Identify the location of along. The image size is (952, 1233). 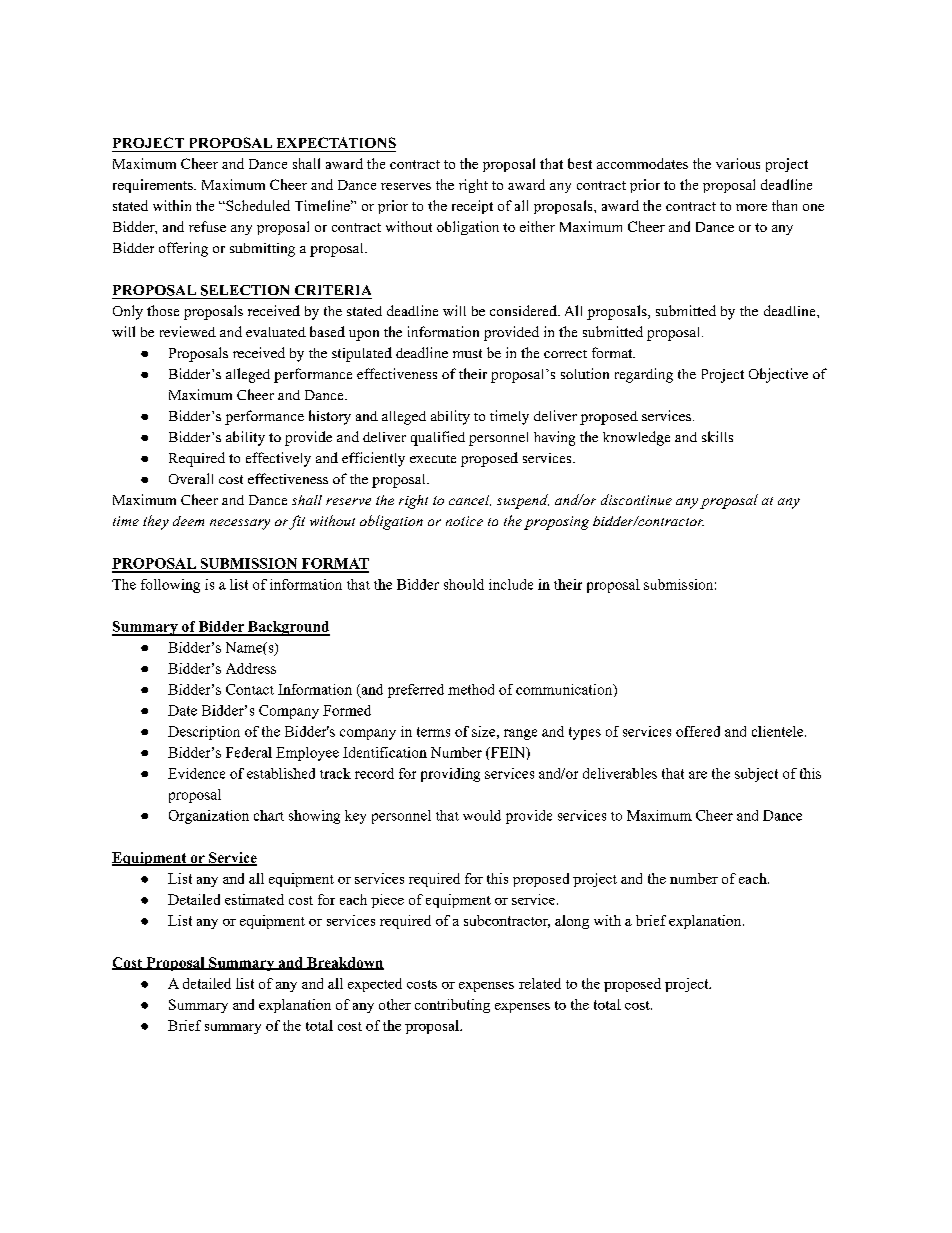
(572, 922).
